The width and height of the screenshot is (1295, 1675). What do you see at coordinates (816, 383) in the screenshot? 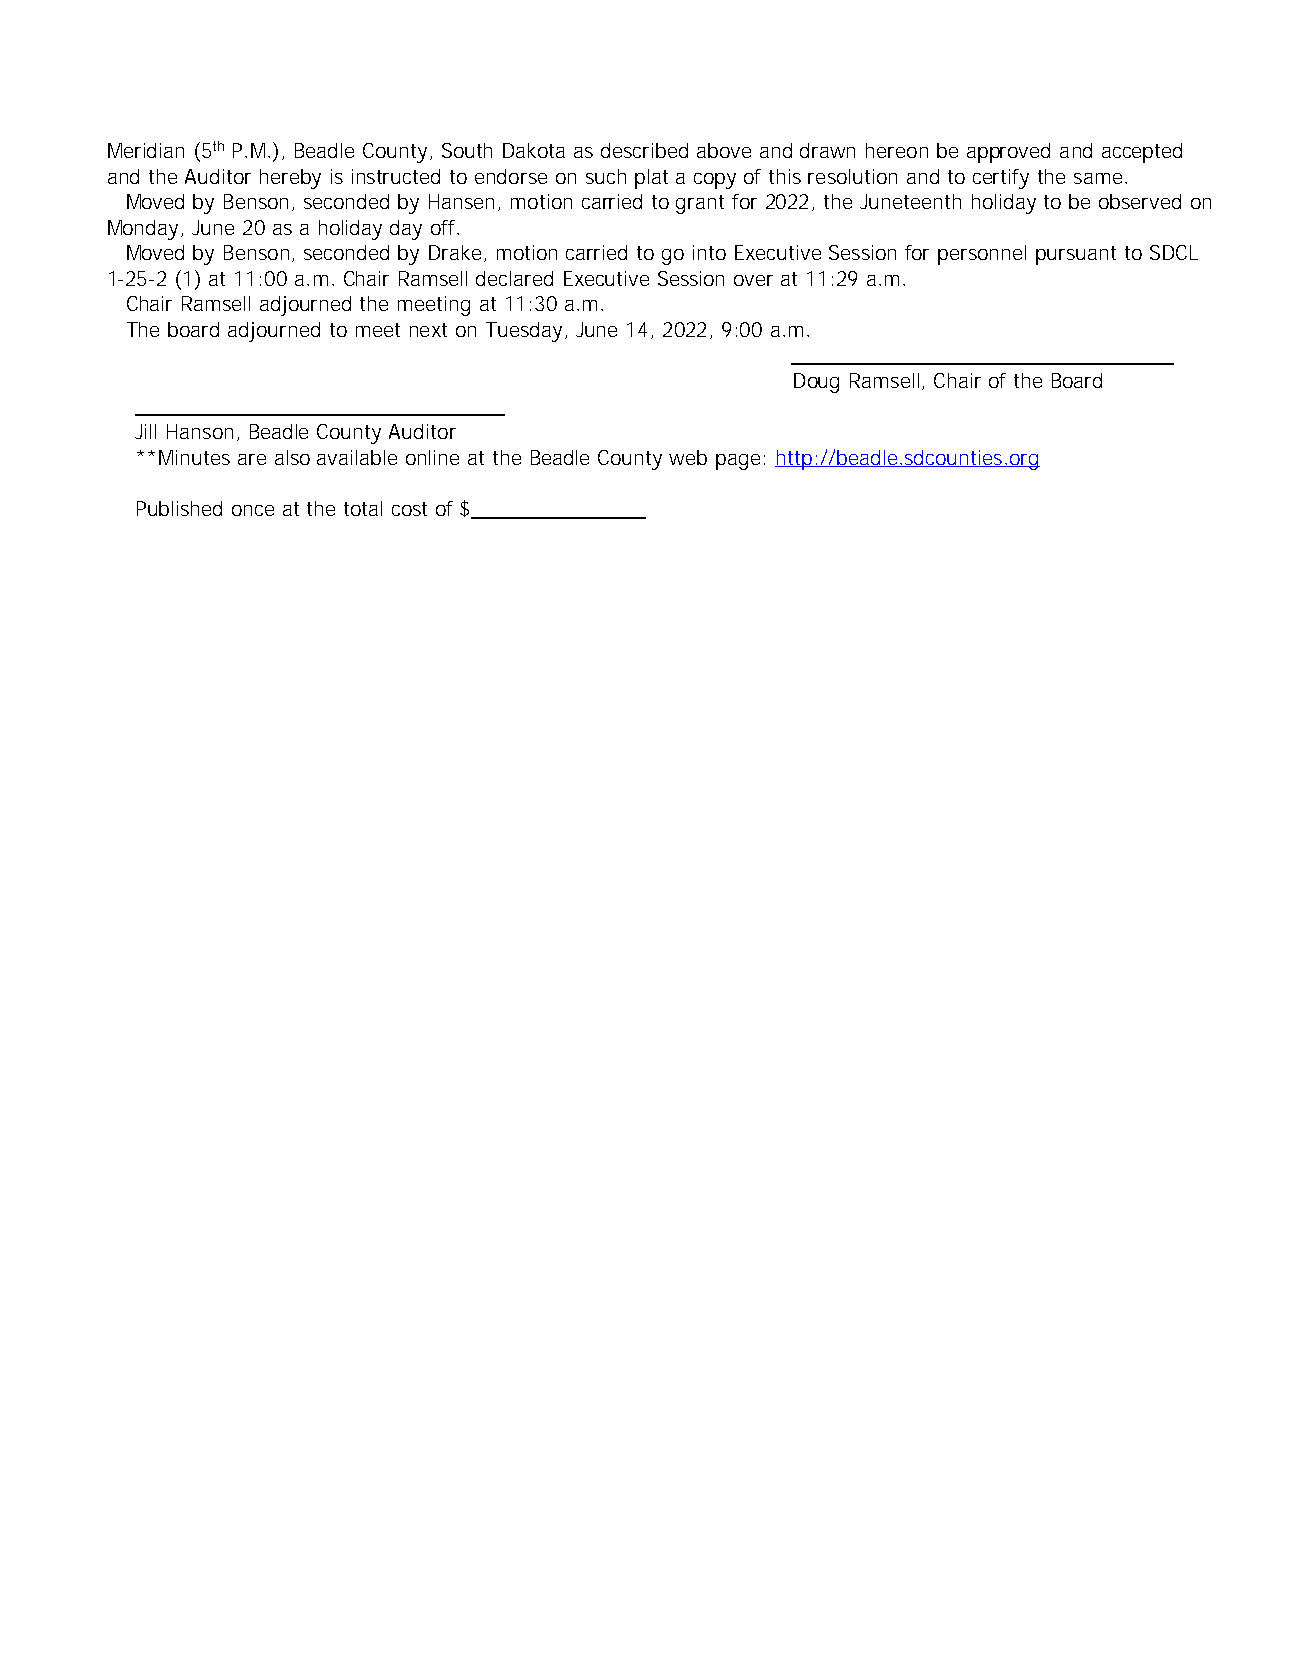
I see `Doug` at bounding box center [816, 383].
